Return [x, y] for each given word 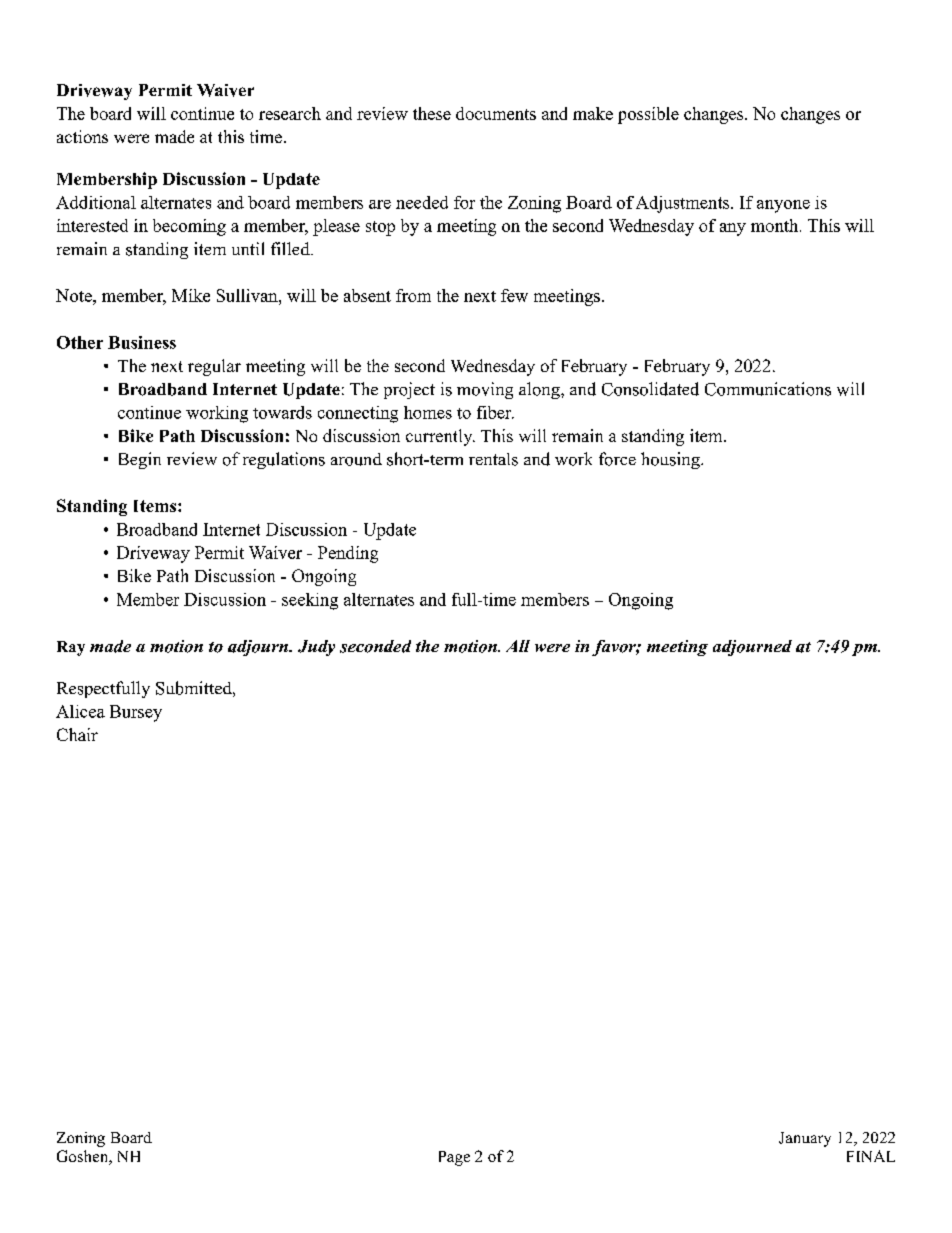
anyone [783, 206]
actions [82, 136]
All [518, 646]
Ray [71, 648]
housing [671, 460]
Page [454, 1158]
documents [496, 113]
